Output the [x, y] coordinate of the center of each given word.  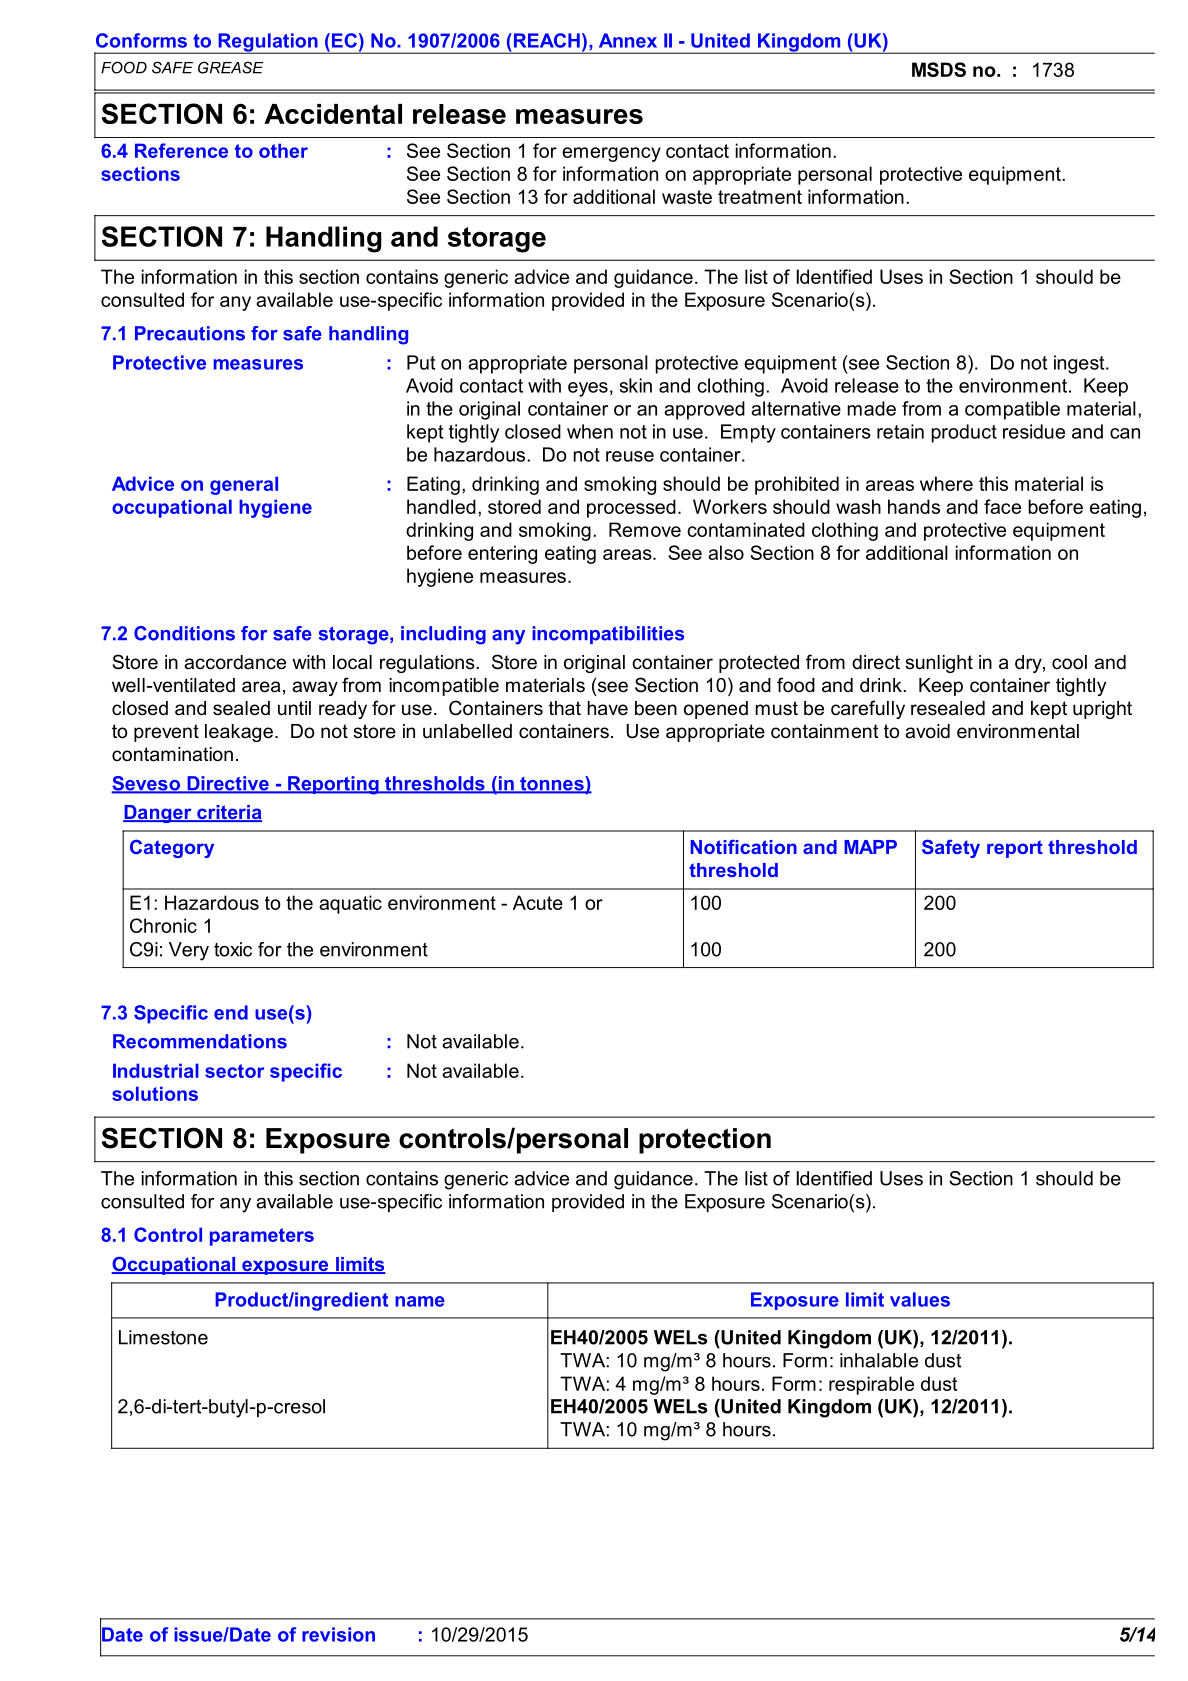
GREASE [230, 67]
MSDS [939, 69]
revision [338, 1634]
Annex [628, 40]
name [420, 1301]
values [920, 1299]
